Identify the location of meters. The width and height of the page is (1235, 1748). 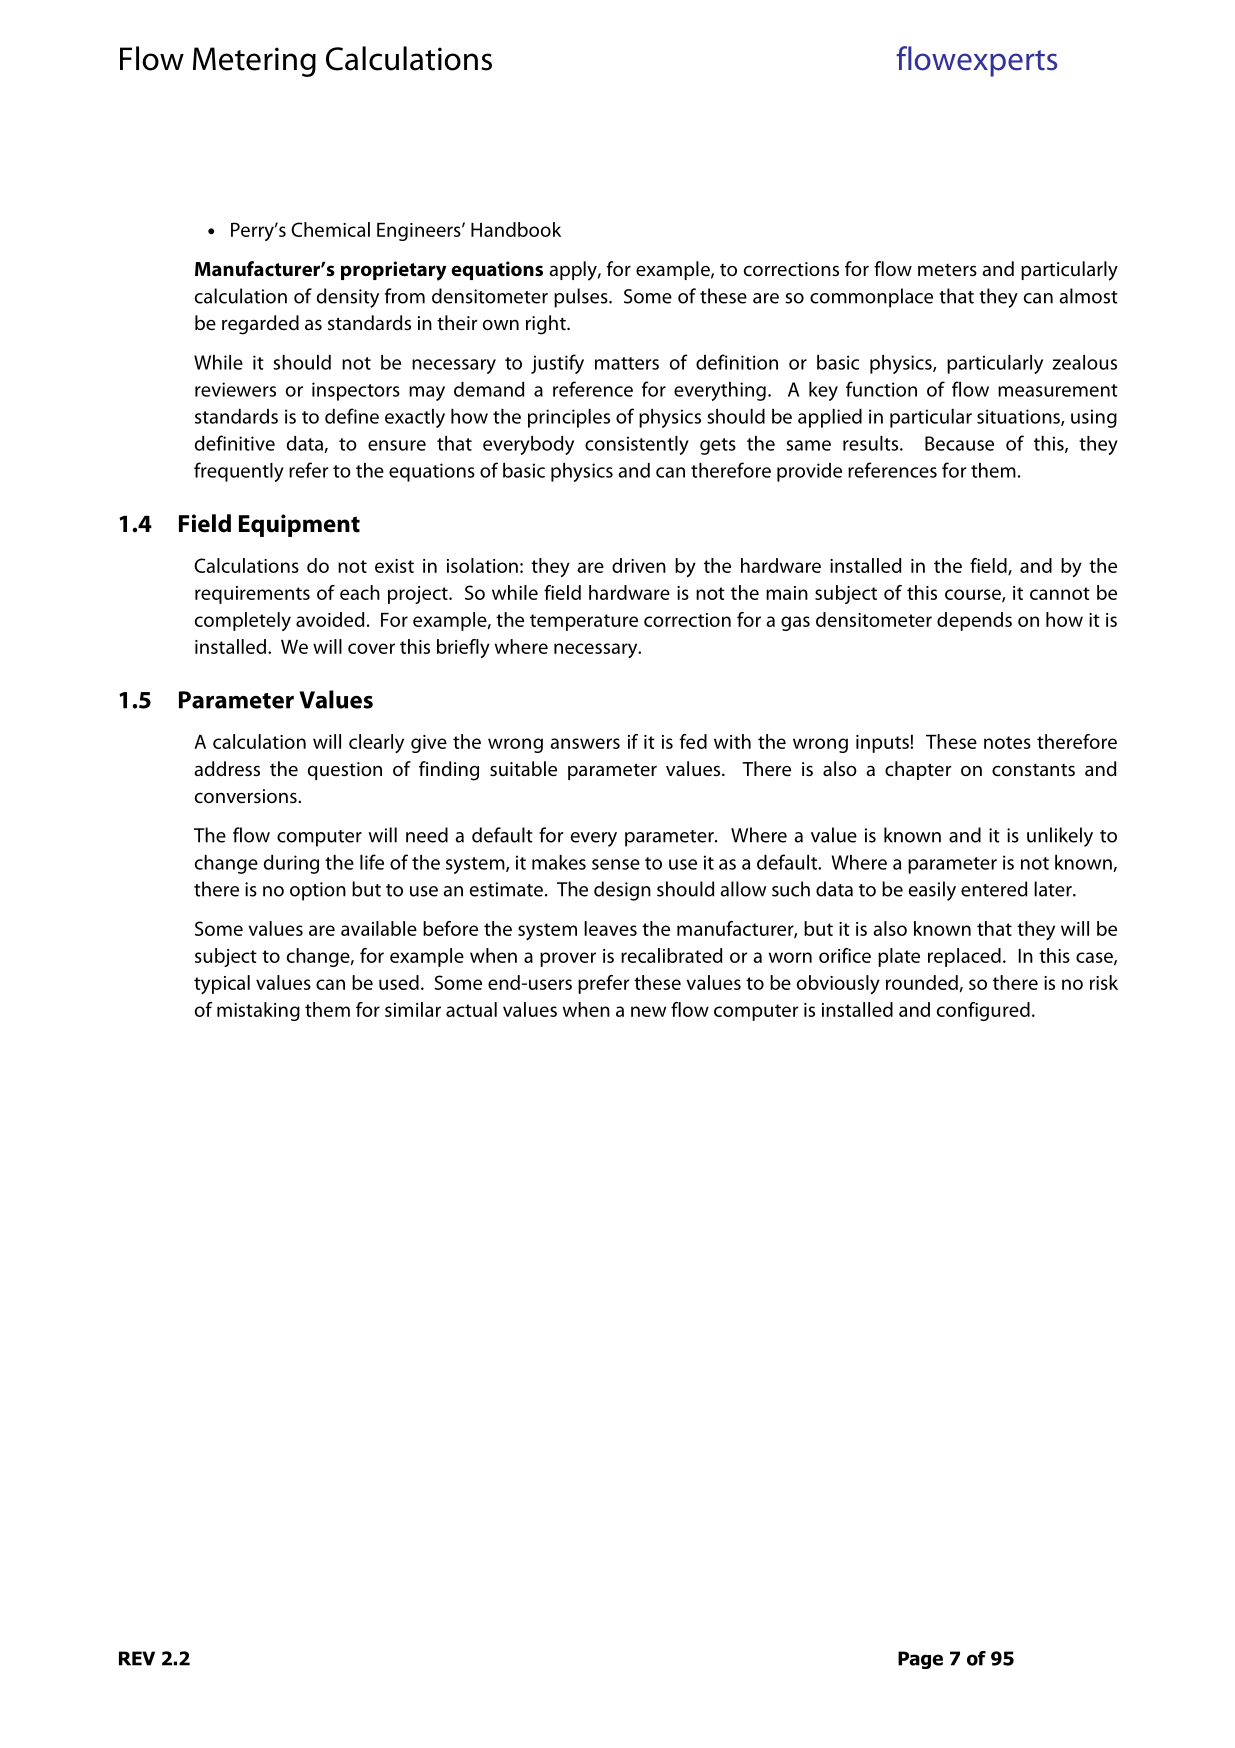
(947, 270).
